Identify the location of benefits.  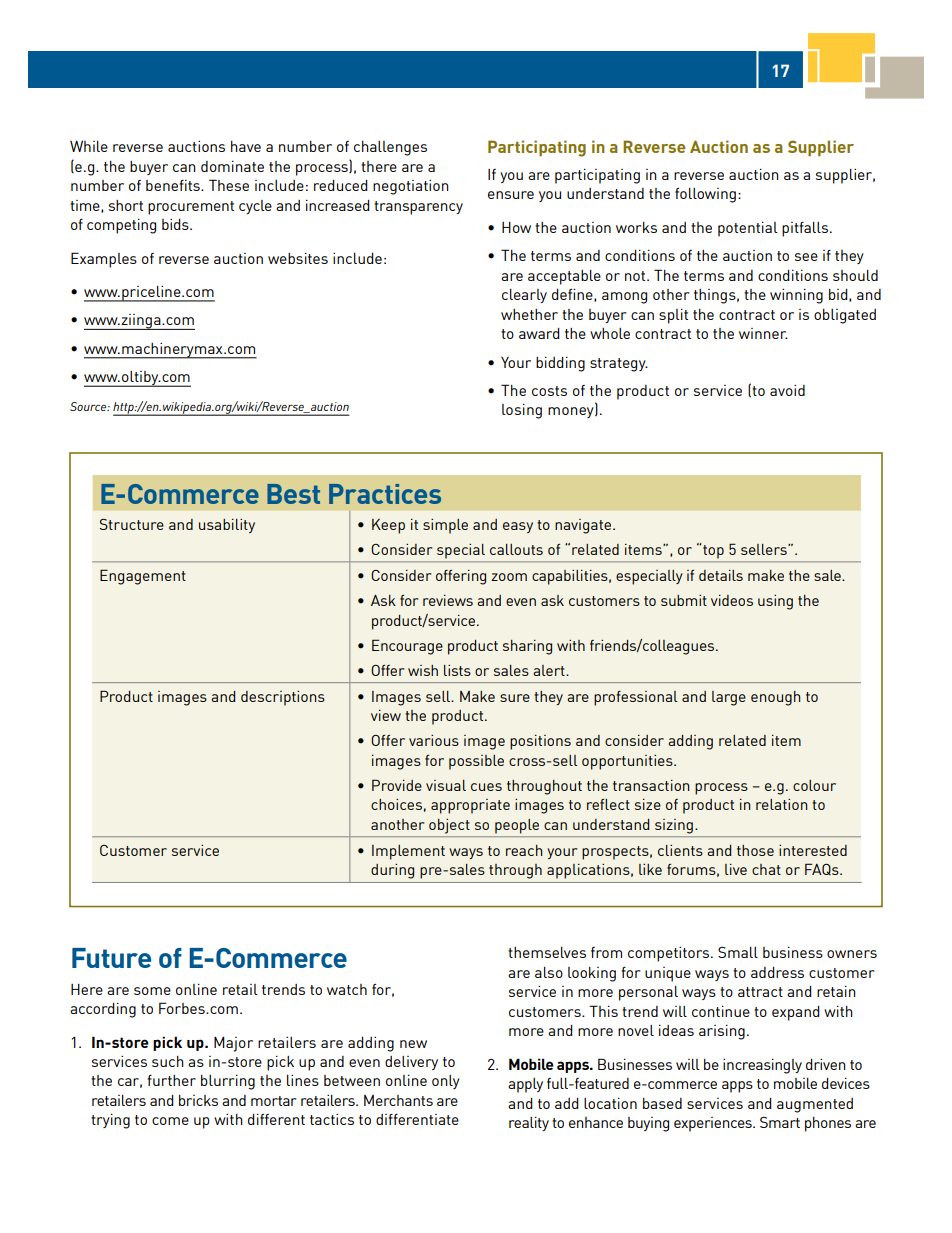
(174, 185).
